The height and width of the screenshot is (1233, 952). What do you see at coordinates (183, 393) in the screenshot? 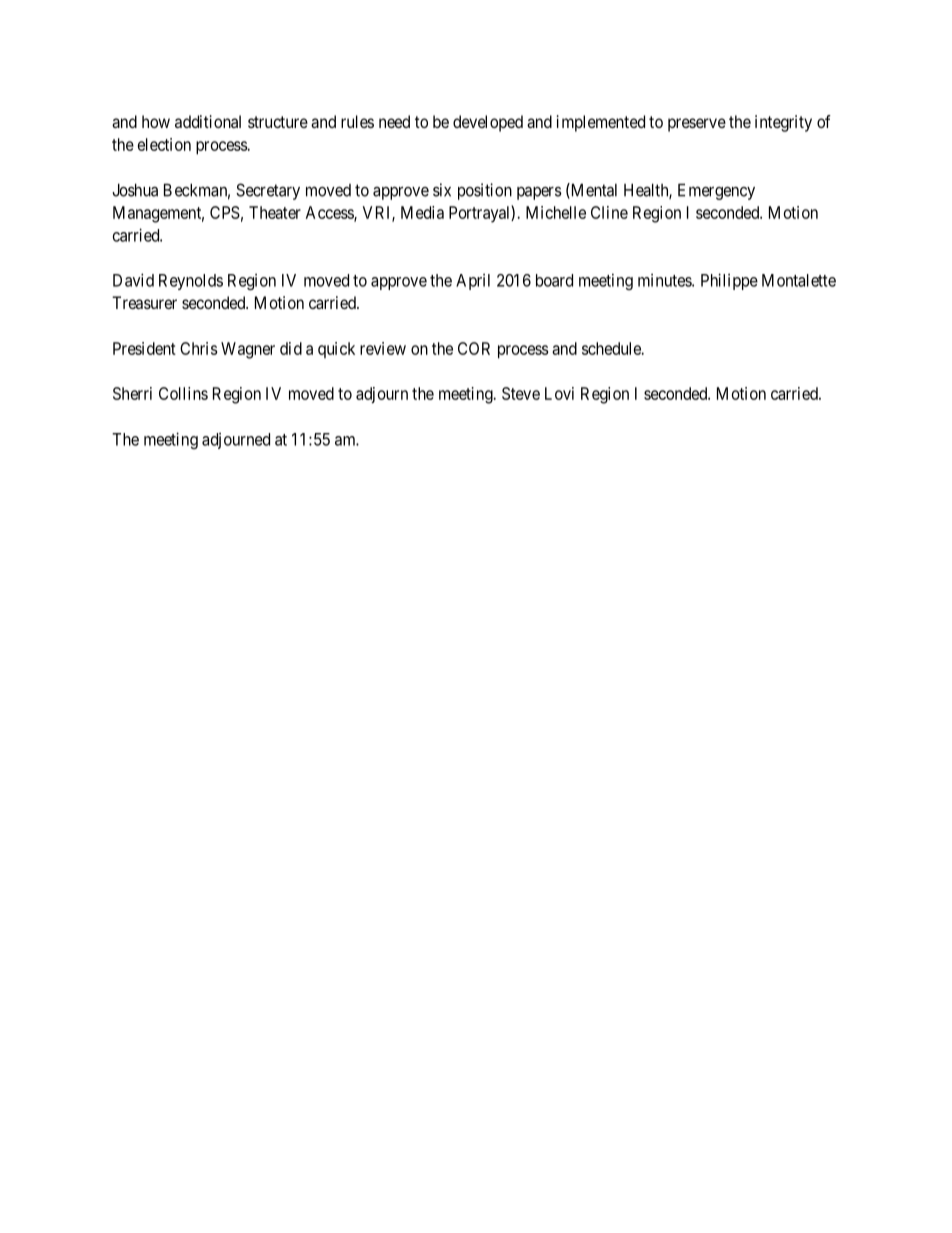
I see `Collins` at bounding box center [183, 393].
